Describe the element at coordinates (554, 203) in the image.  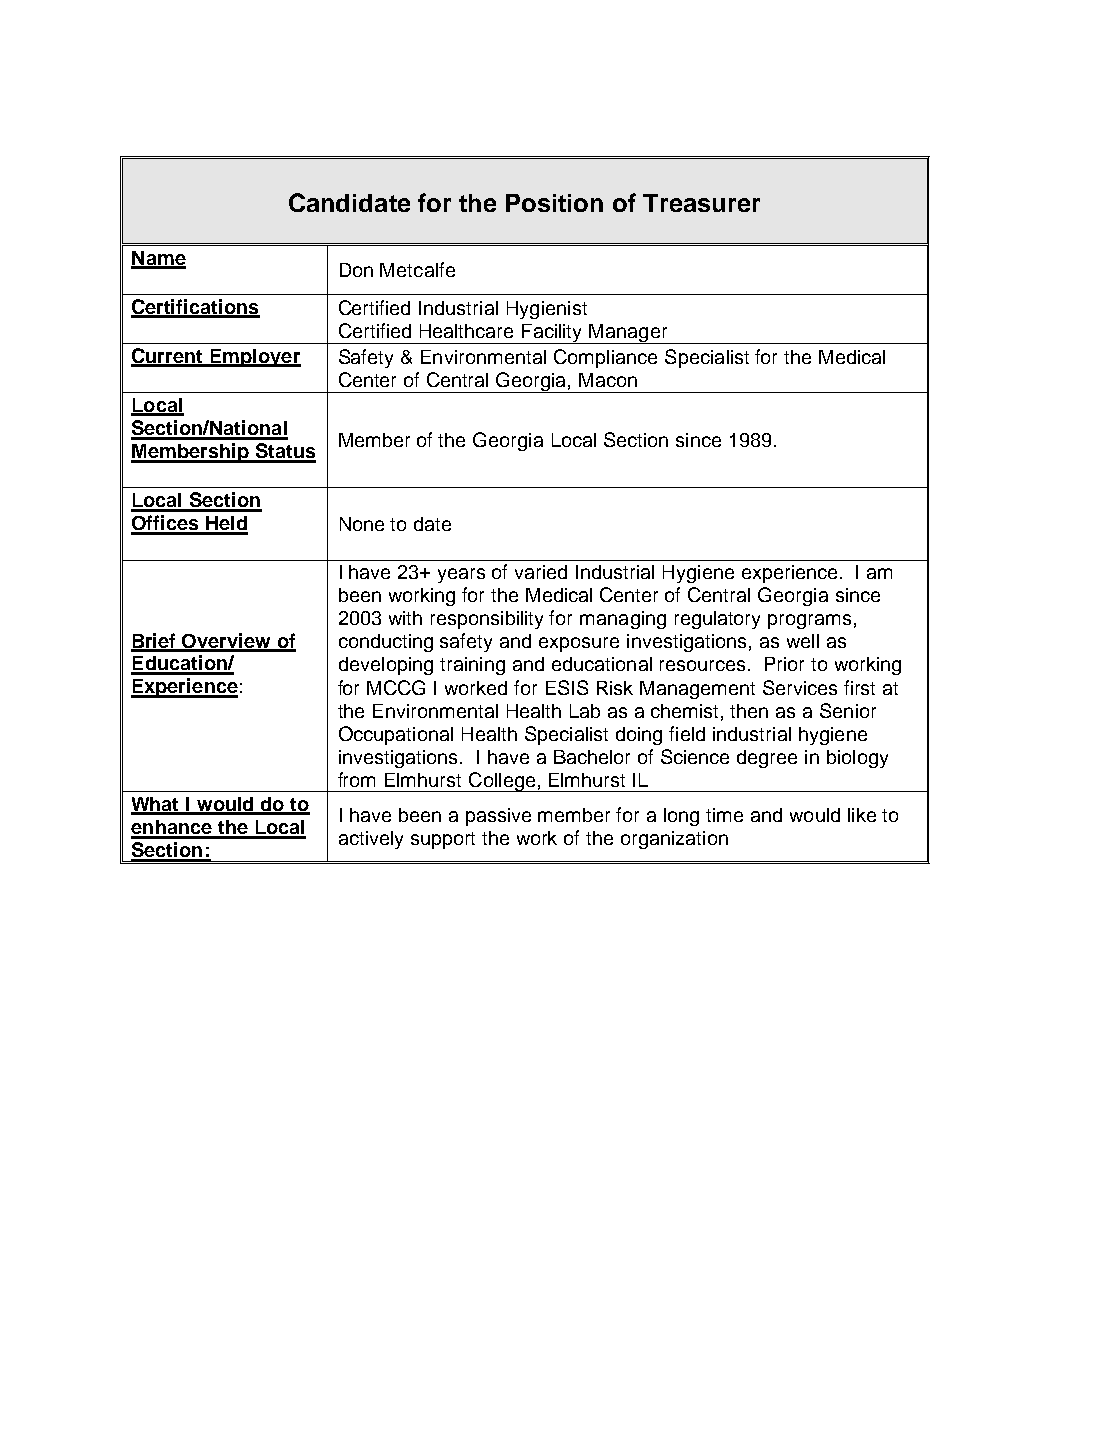
I see `Position` at that location.
